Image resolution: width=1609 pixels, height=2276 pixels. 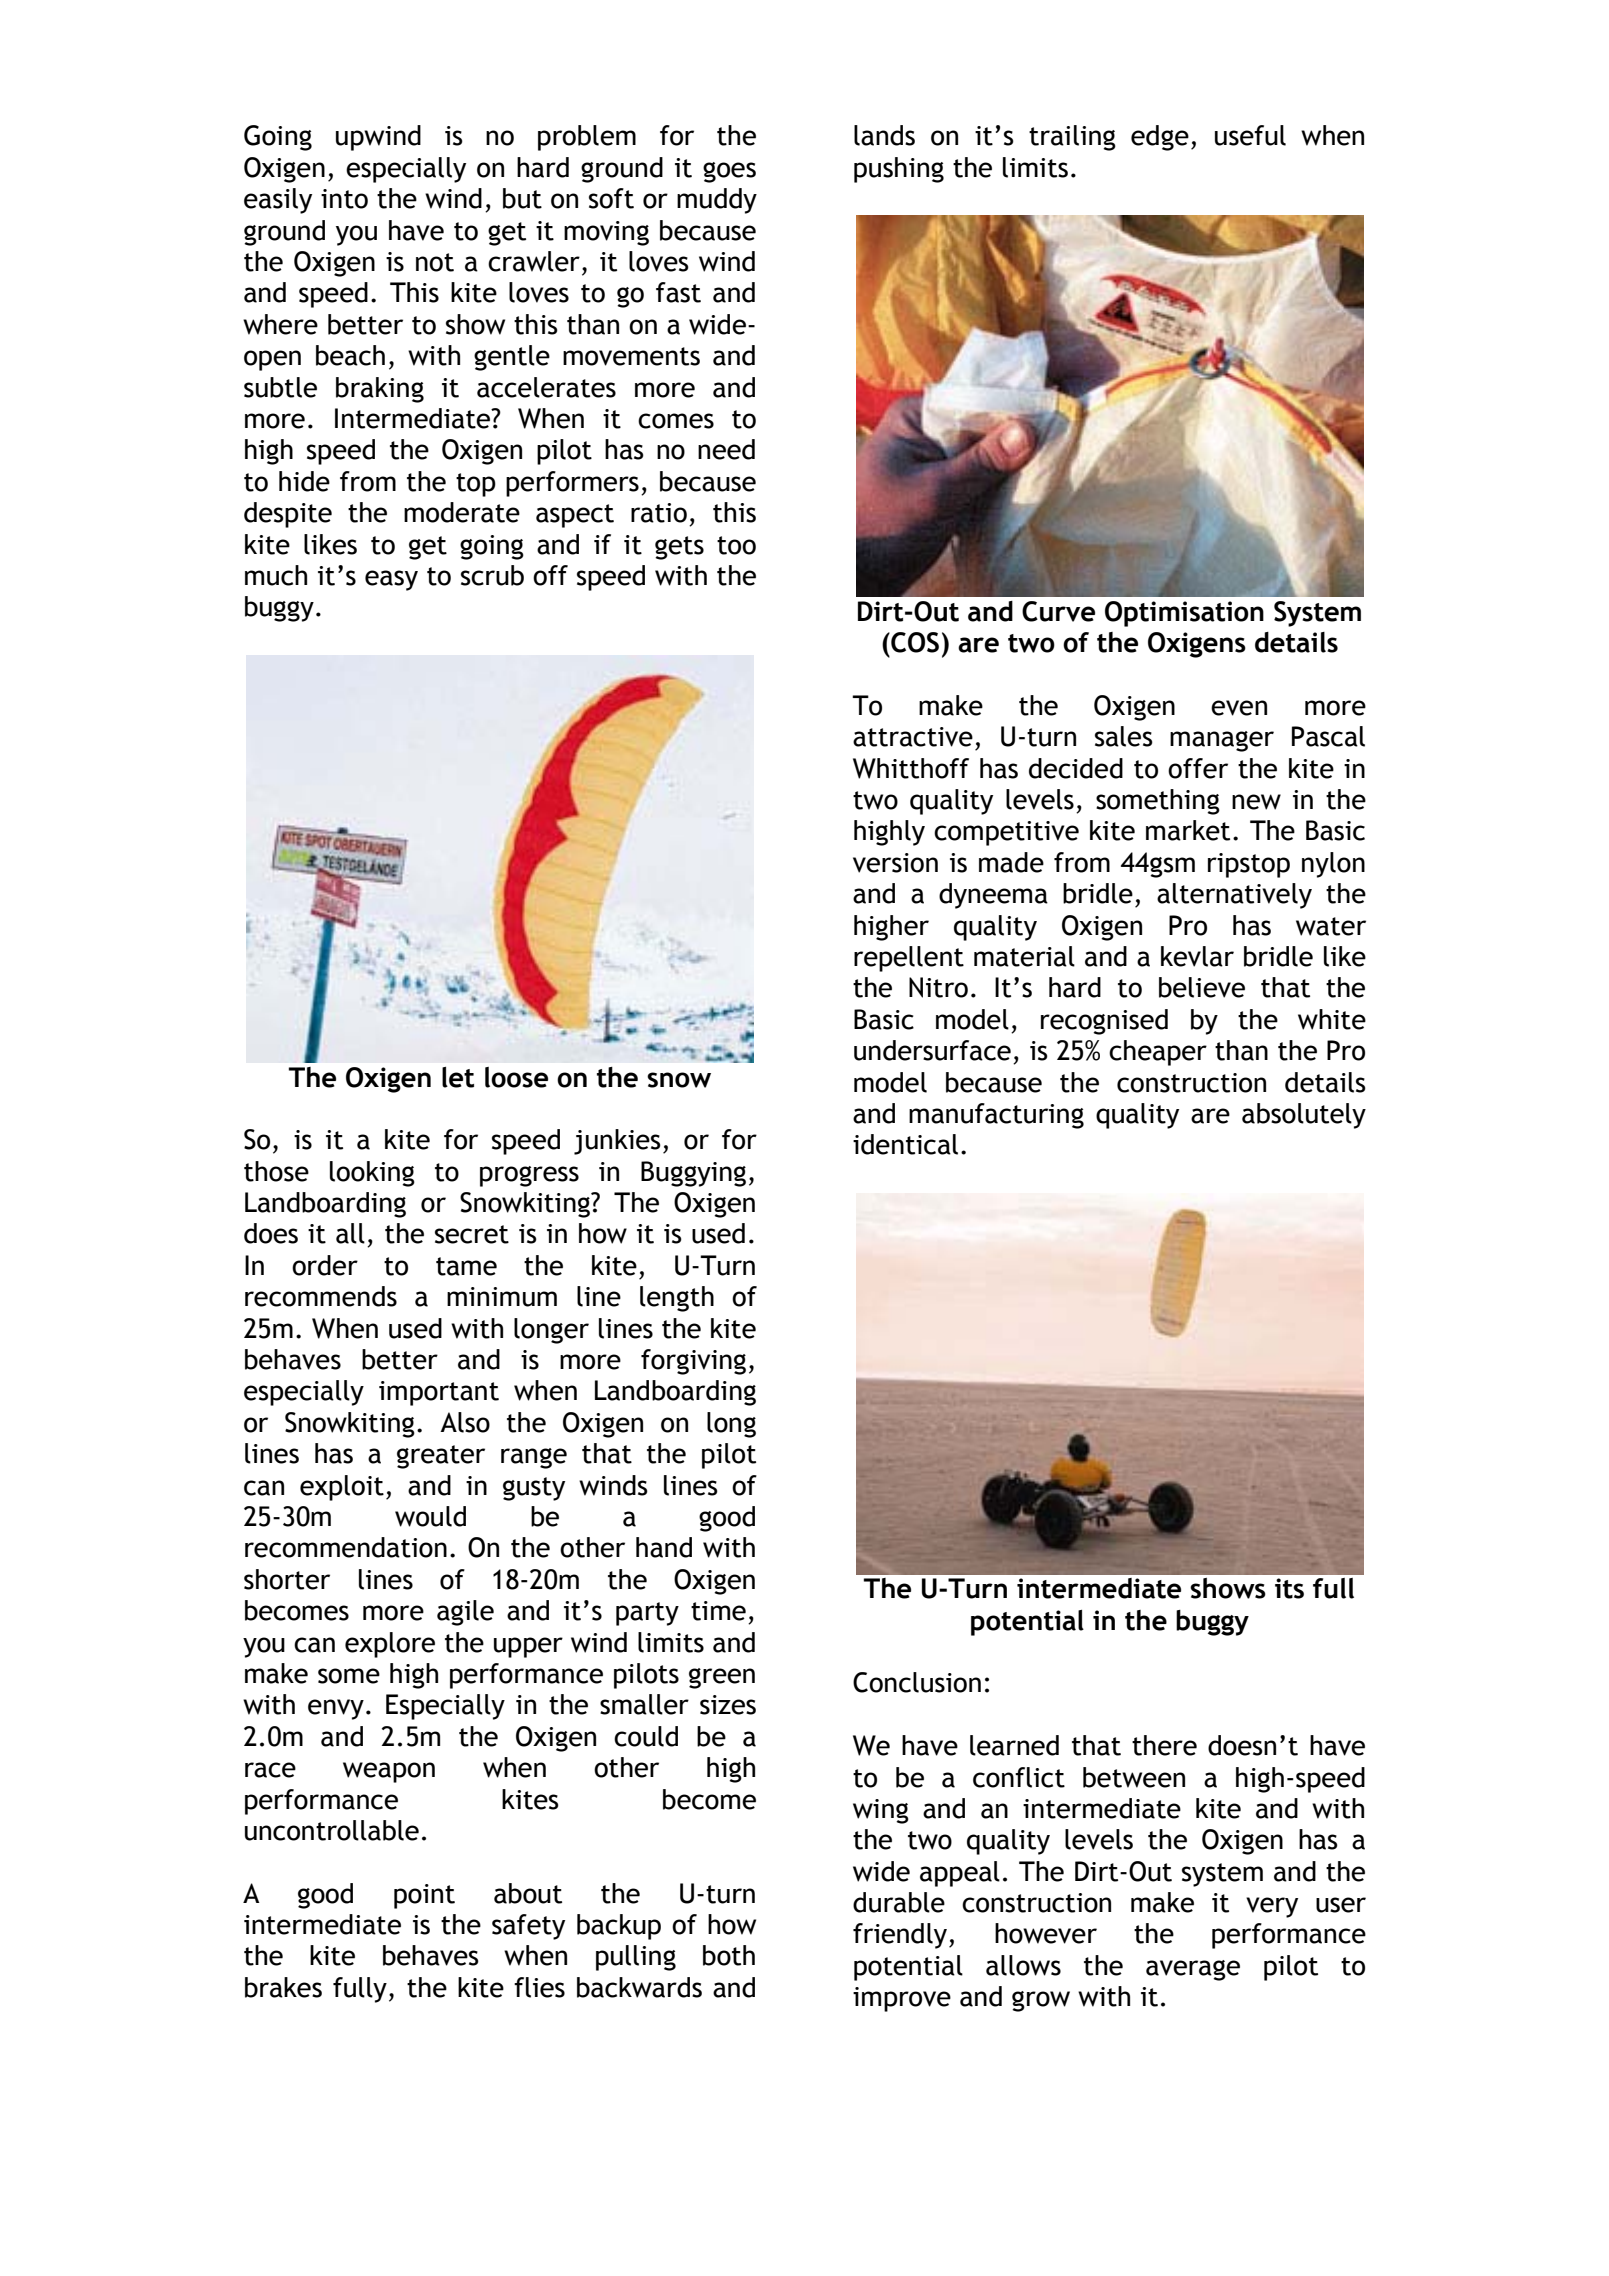 What do you see at coordinates (458, 1077) in the screenshot?
I see `let` at bounding box center [458, 1077].
